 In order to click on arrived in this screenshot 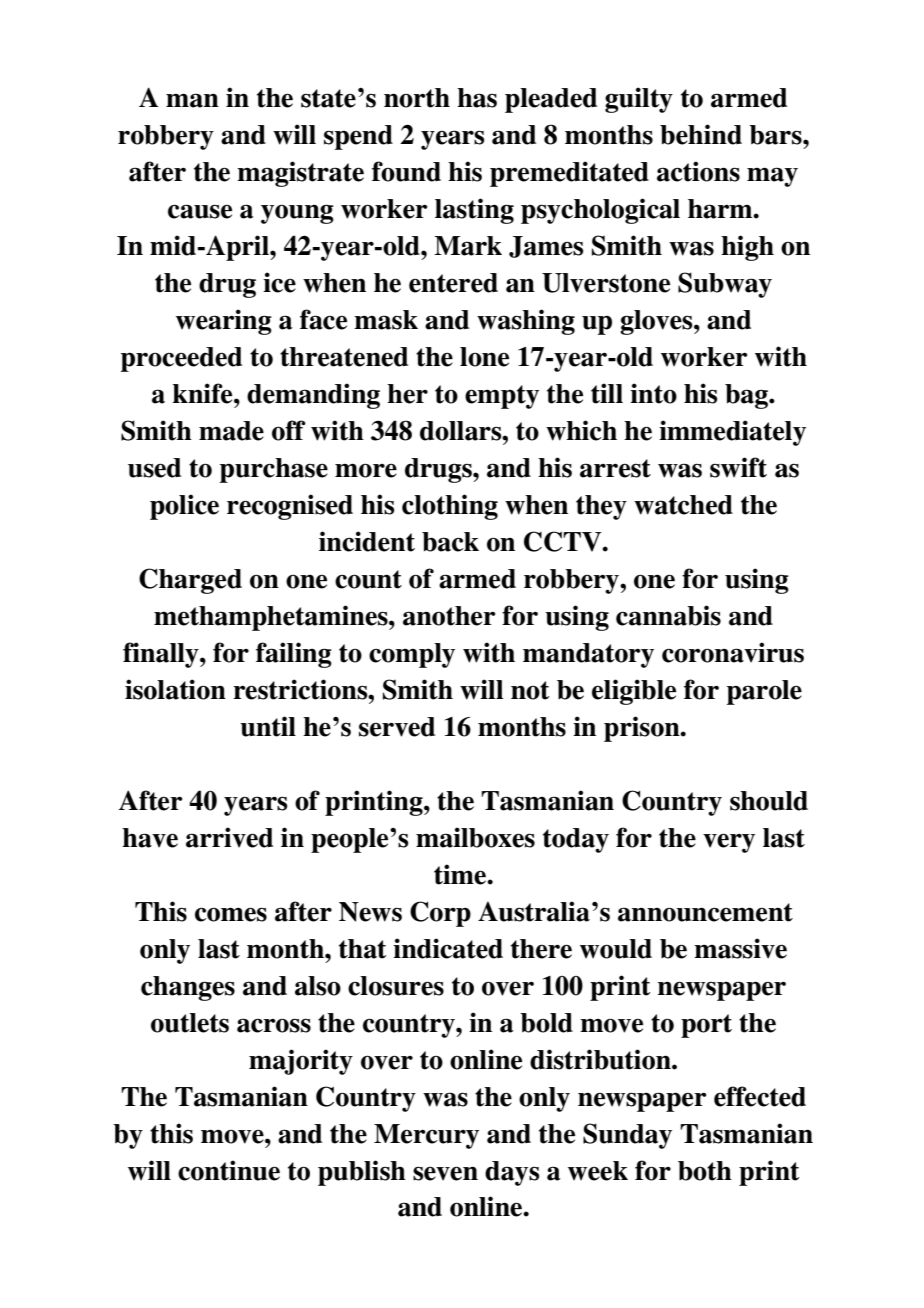, I will do `click(229, 837)`.
